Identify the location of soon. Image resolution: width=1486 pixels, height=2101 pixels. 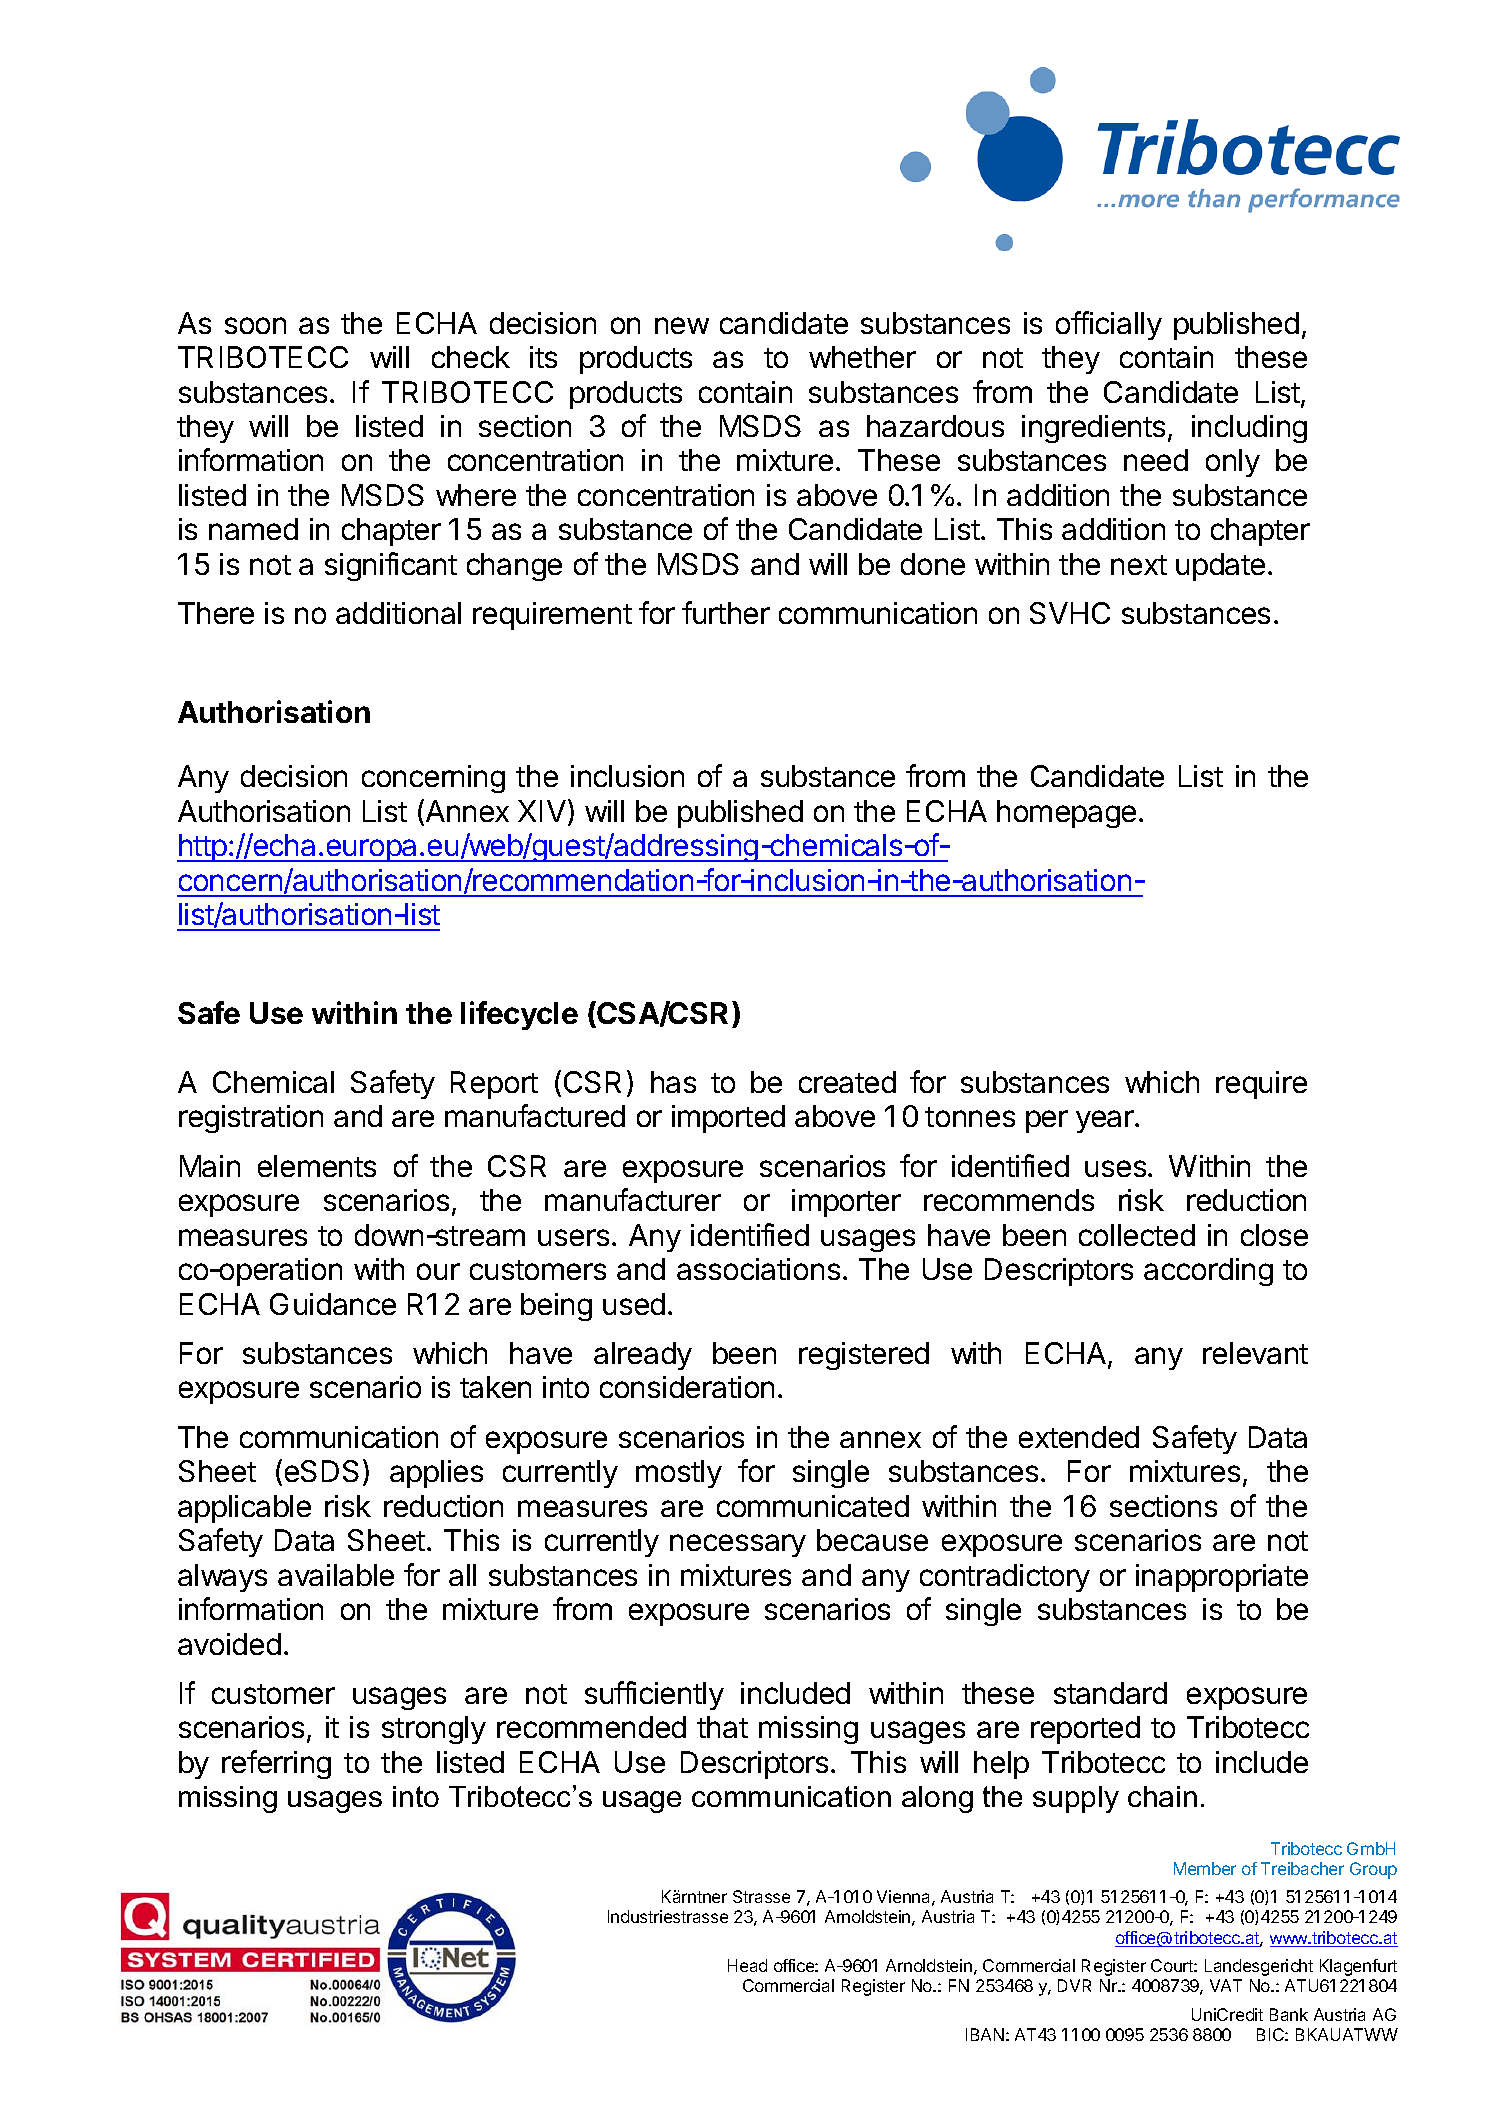
(255, 325).
